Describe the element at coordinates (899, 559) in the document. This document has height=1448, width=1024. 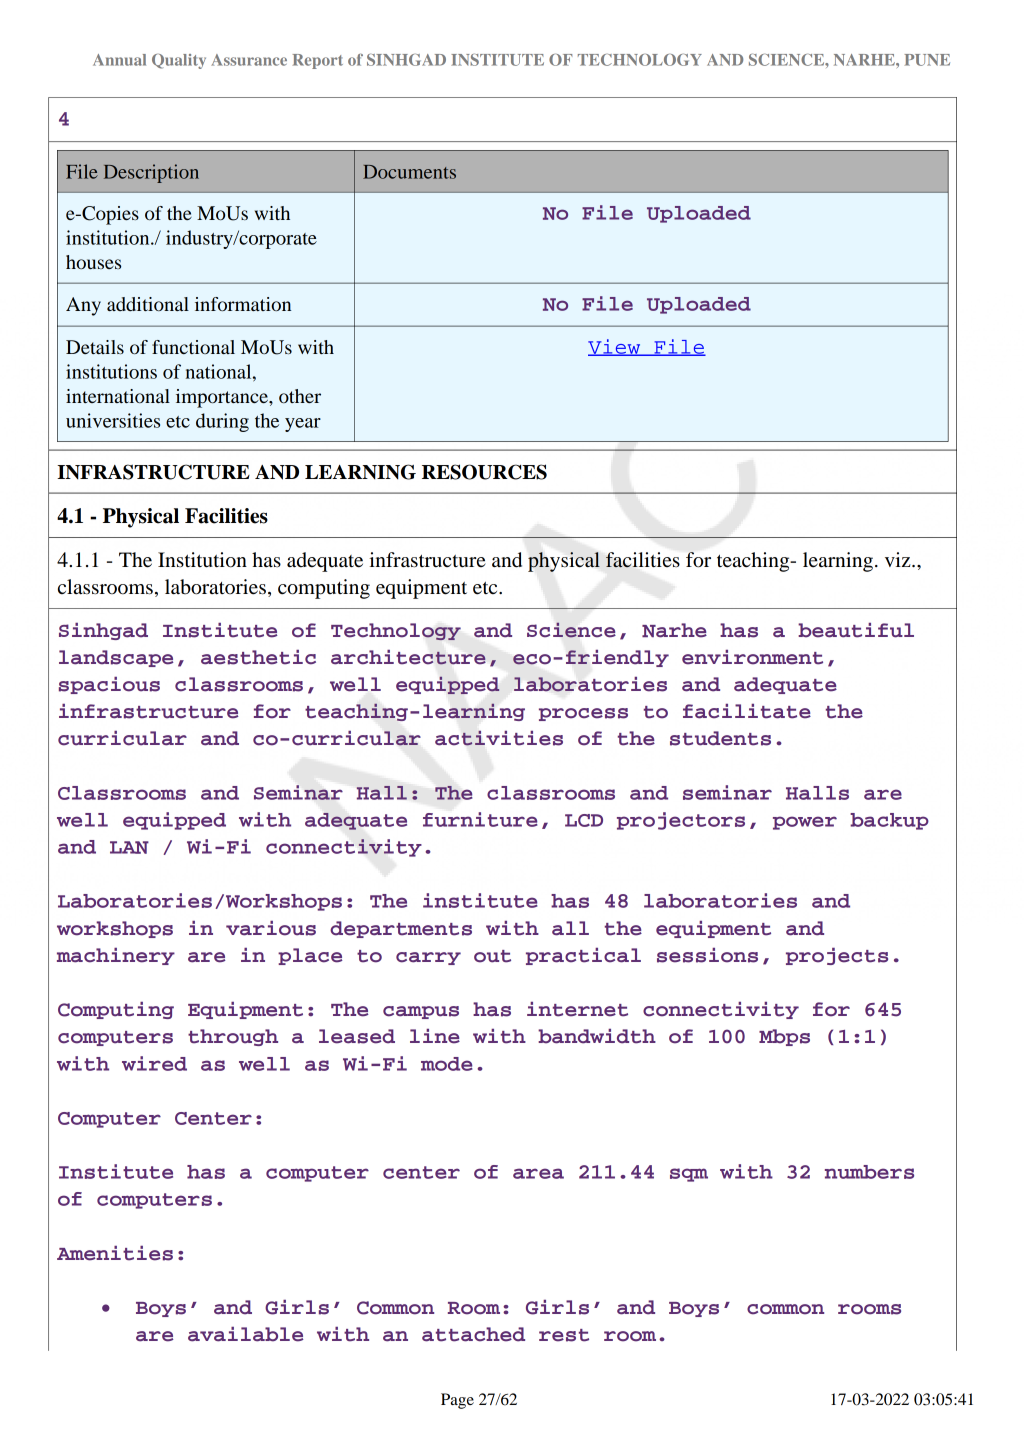
I see `viz` at that location.
